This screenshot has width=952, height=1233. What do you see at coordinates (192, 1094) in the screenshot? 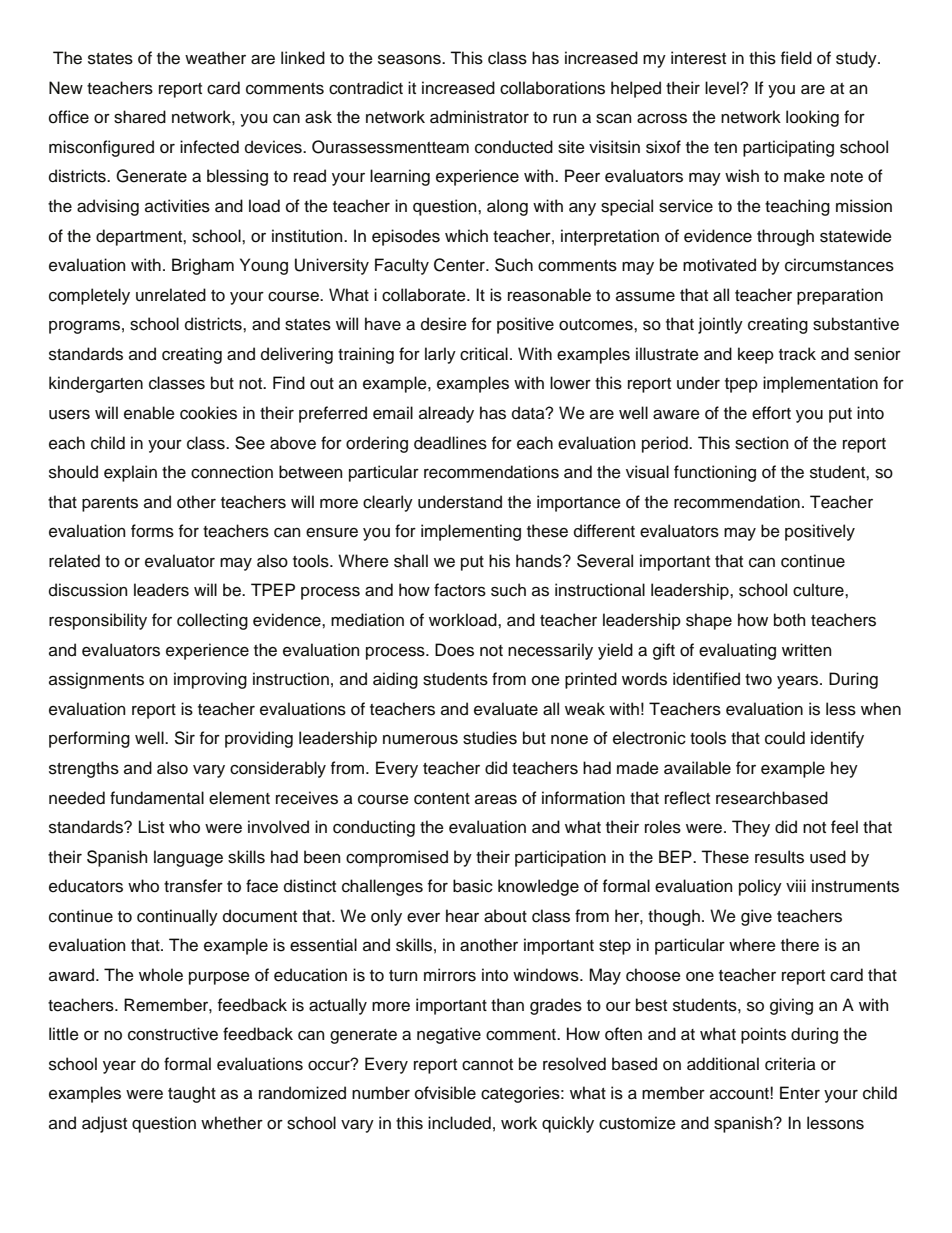
I see `taught` at bounding box center [192, 1094].
